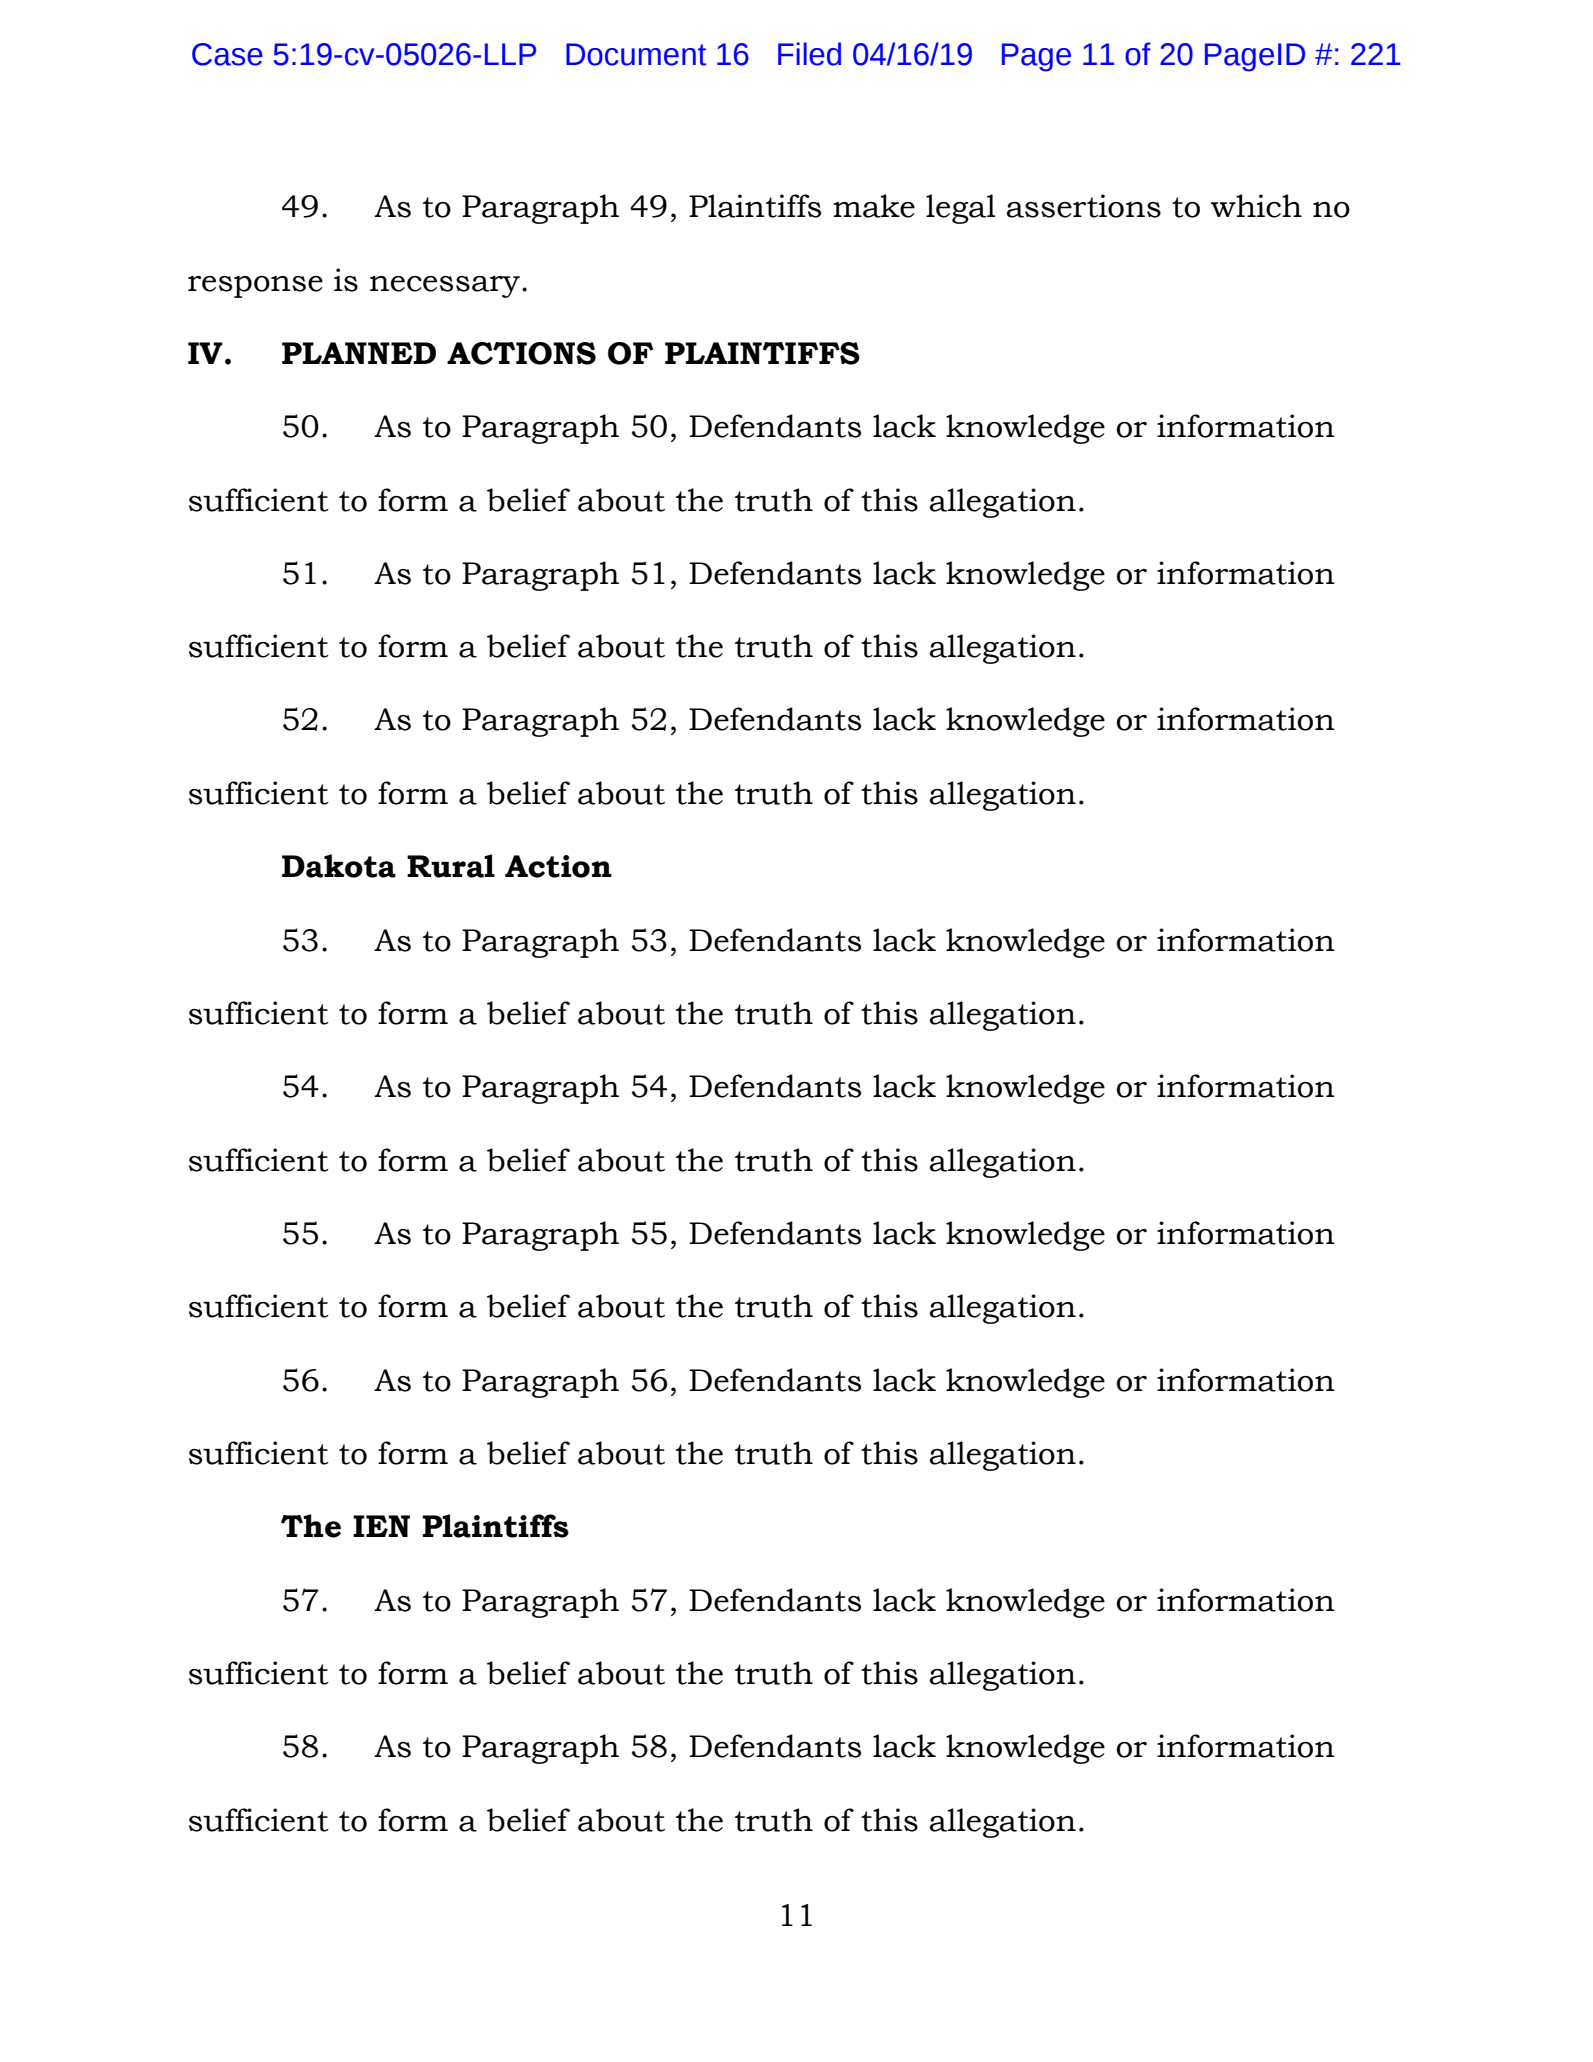  Describe the element at coordinates (339, 866) in the image. I see `Dakota` at that location.
